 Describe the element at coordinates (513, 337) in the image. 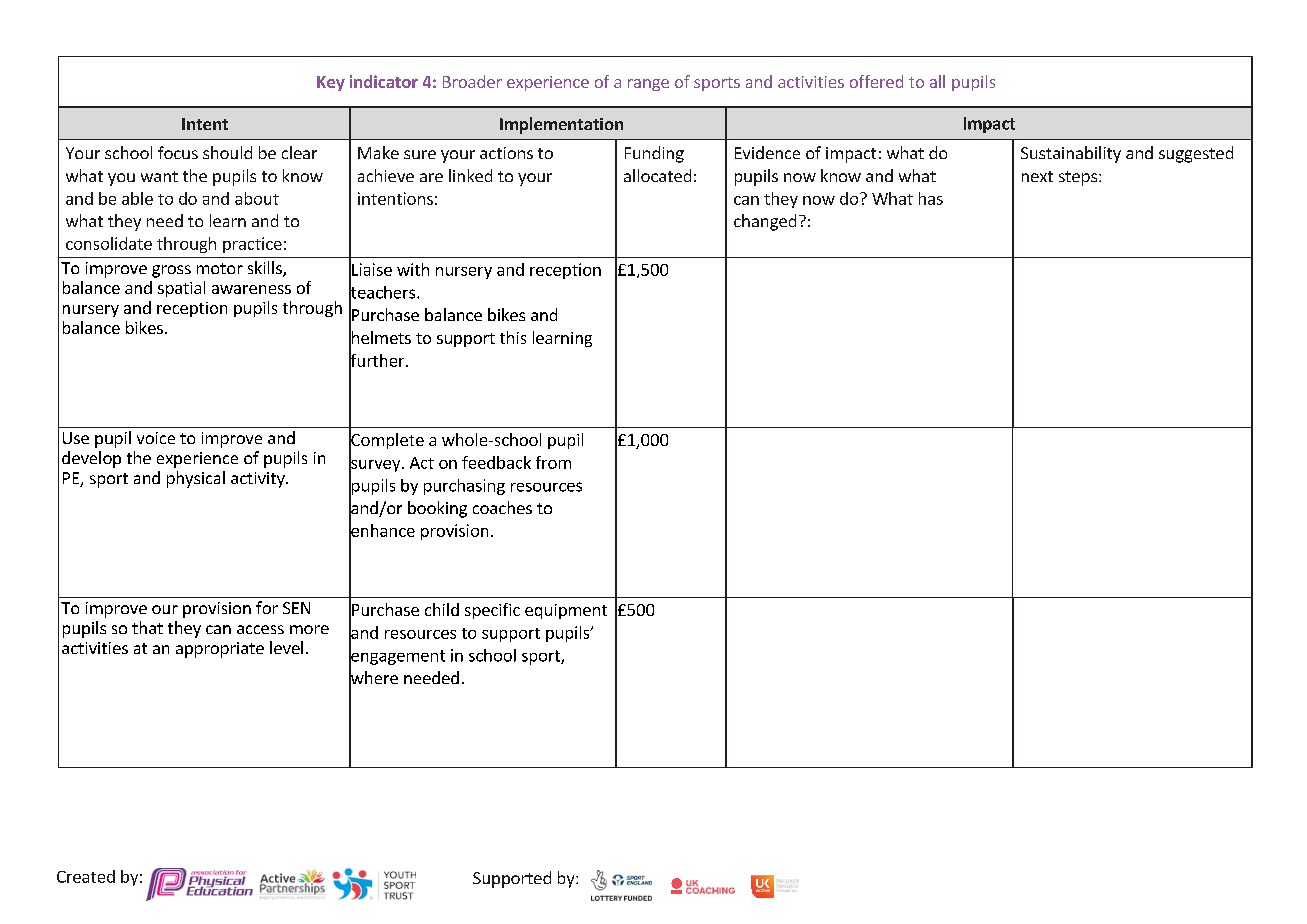

I see `this` at that location.
